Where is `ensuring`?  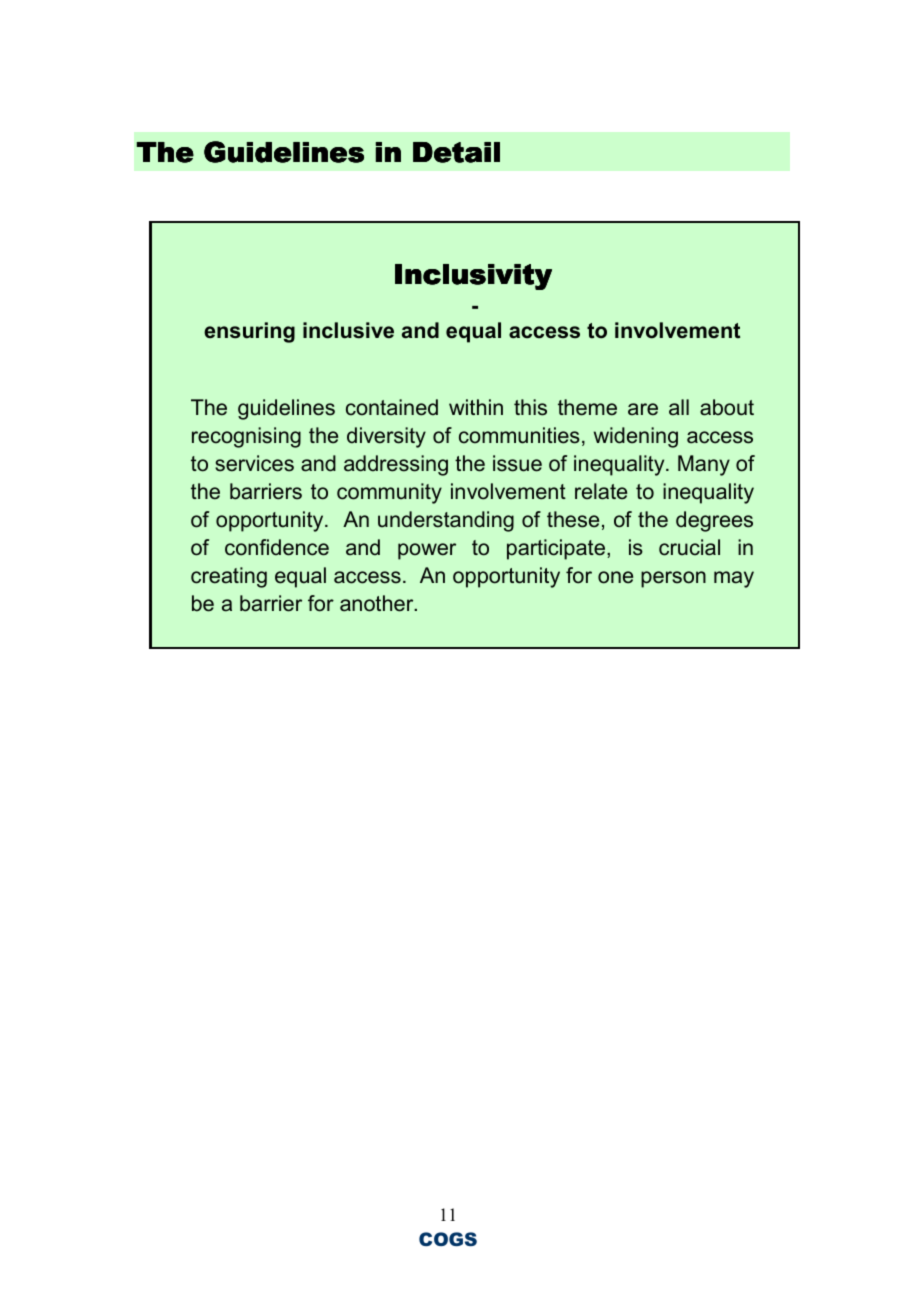 ensuring is located at coordinates (249, 332).
